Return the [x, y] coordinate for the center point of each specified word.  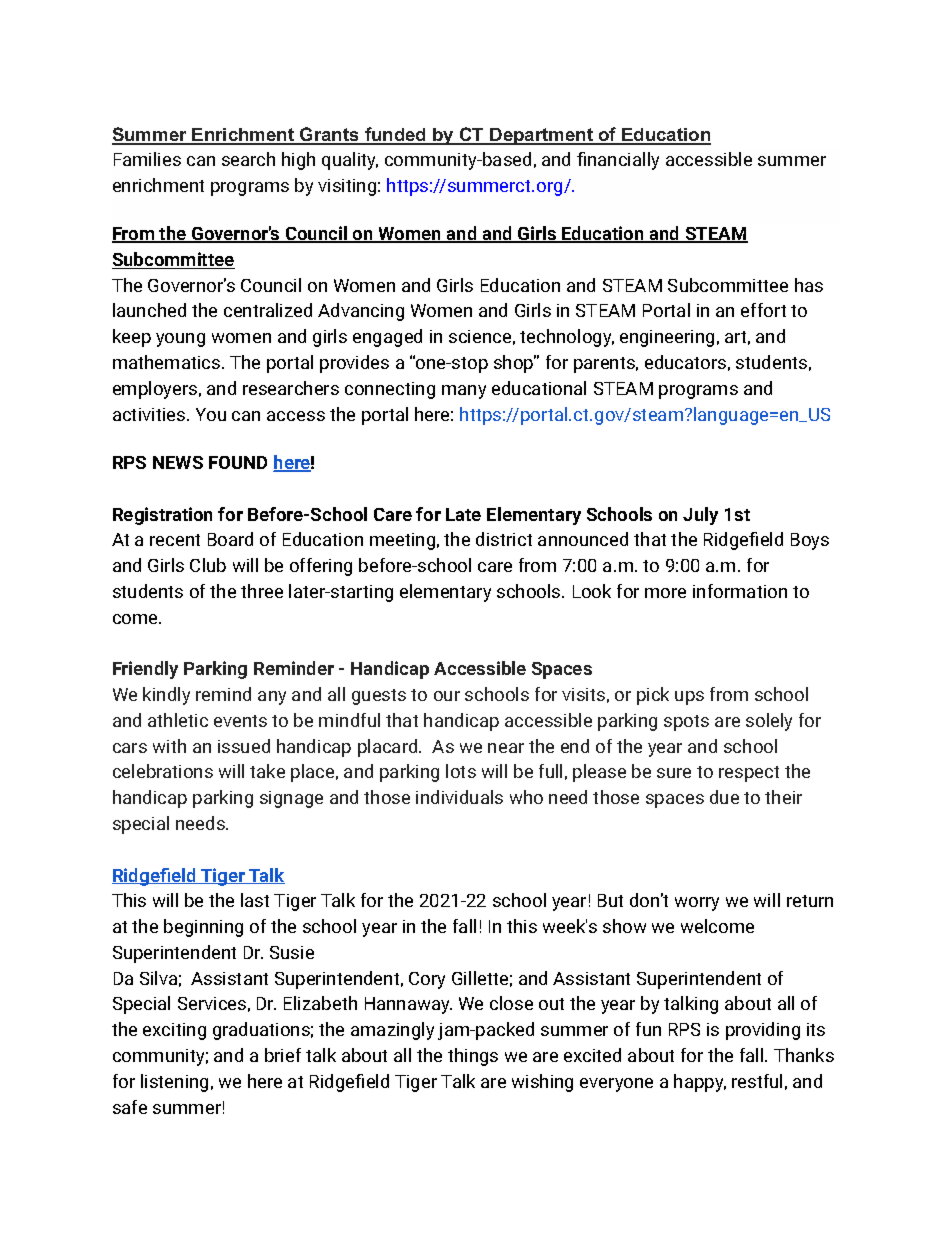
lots [461, 771]
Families [147, 159]
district [504, 539]
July [700, 516]
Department [541, 136]
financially [618, 161]
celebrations [163, 771]
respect [749, 774]
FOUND [238, 462]
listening [174, 1083]
